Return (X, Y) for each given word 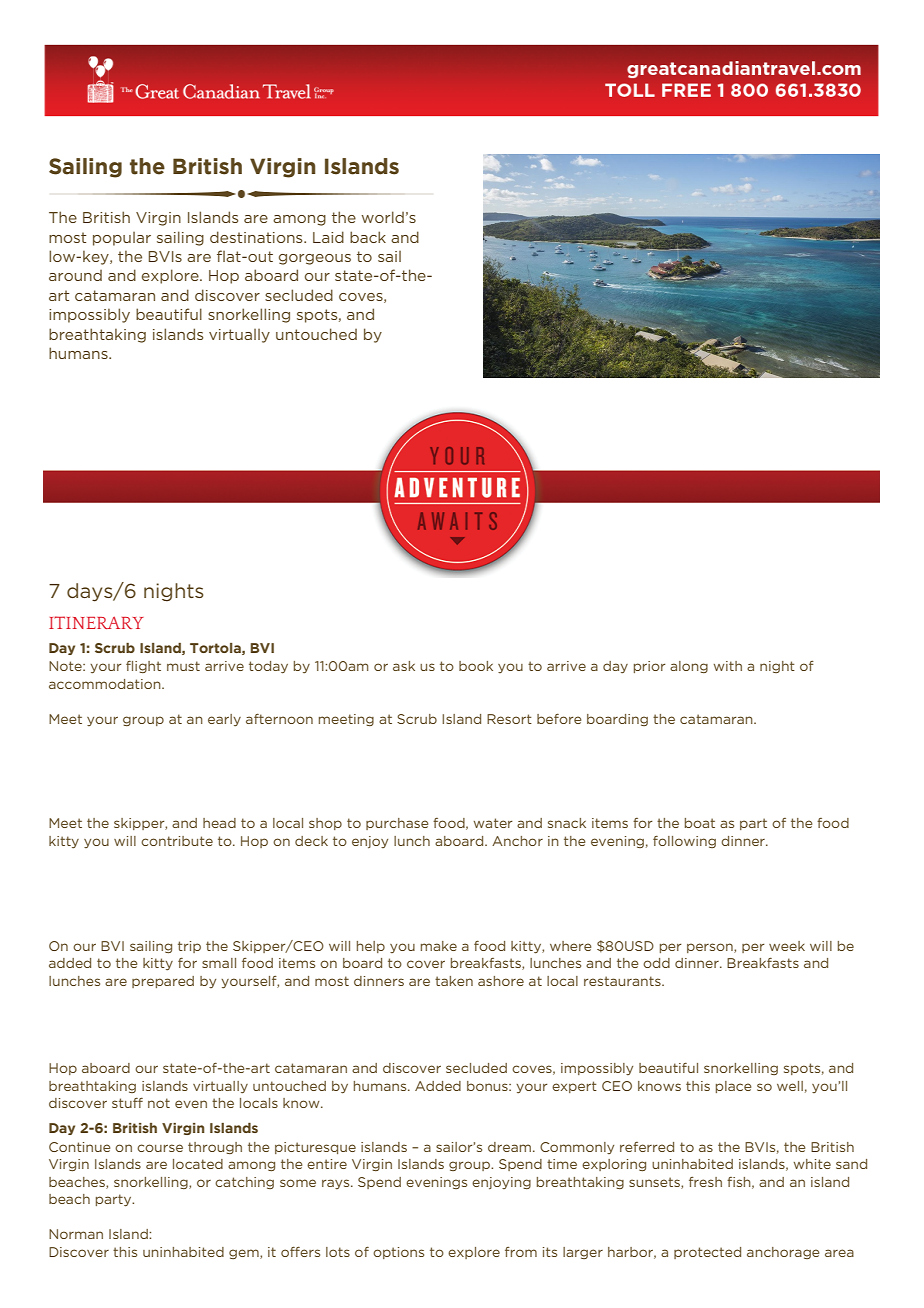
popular (122, 239)
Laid (328, 237)
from (521, 1252)
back (368, 237)
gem (245, 1254)
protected (707, 1253)
